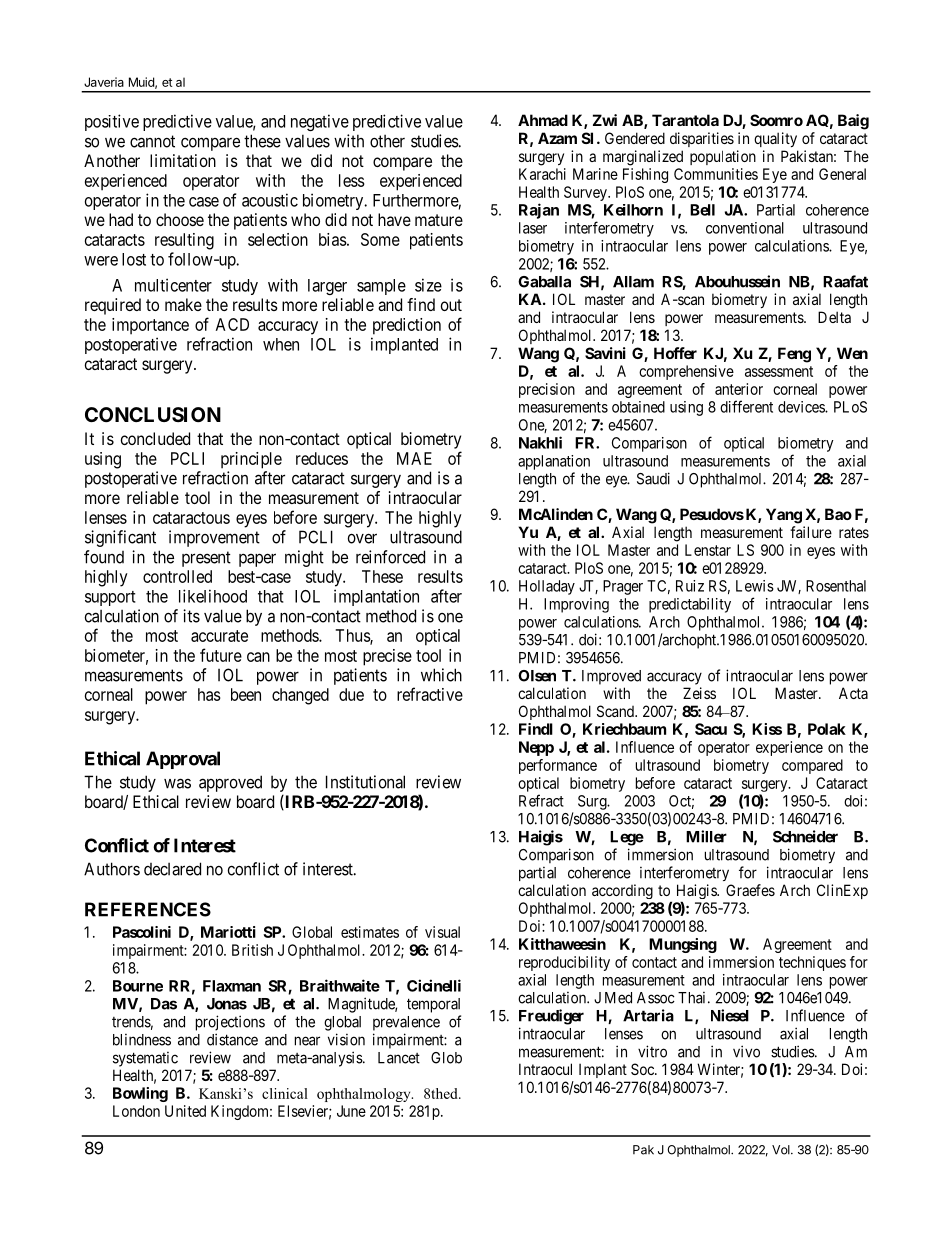 The height and width of the image is (1233, 952). What do you see at coordinates (177, 783) in the image?
I see `was` at bounding box center [177, 783].
